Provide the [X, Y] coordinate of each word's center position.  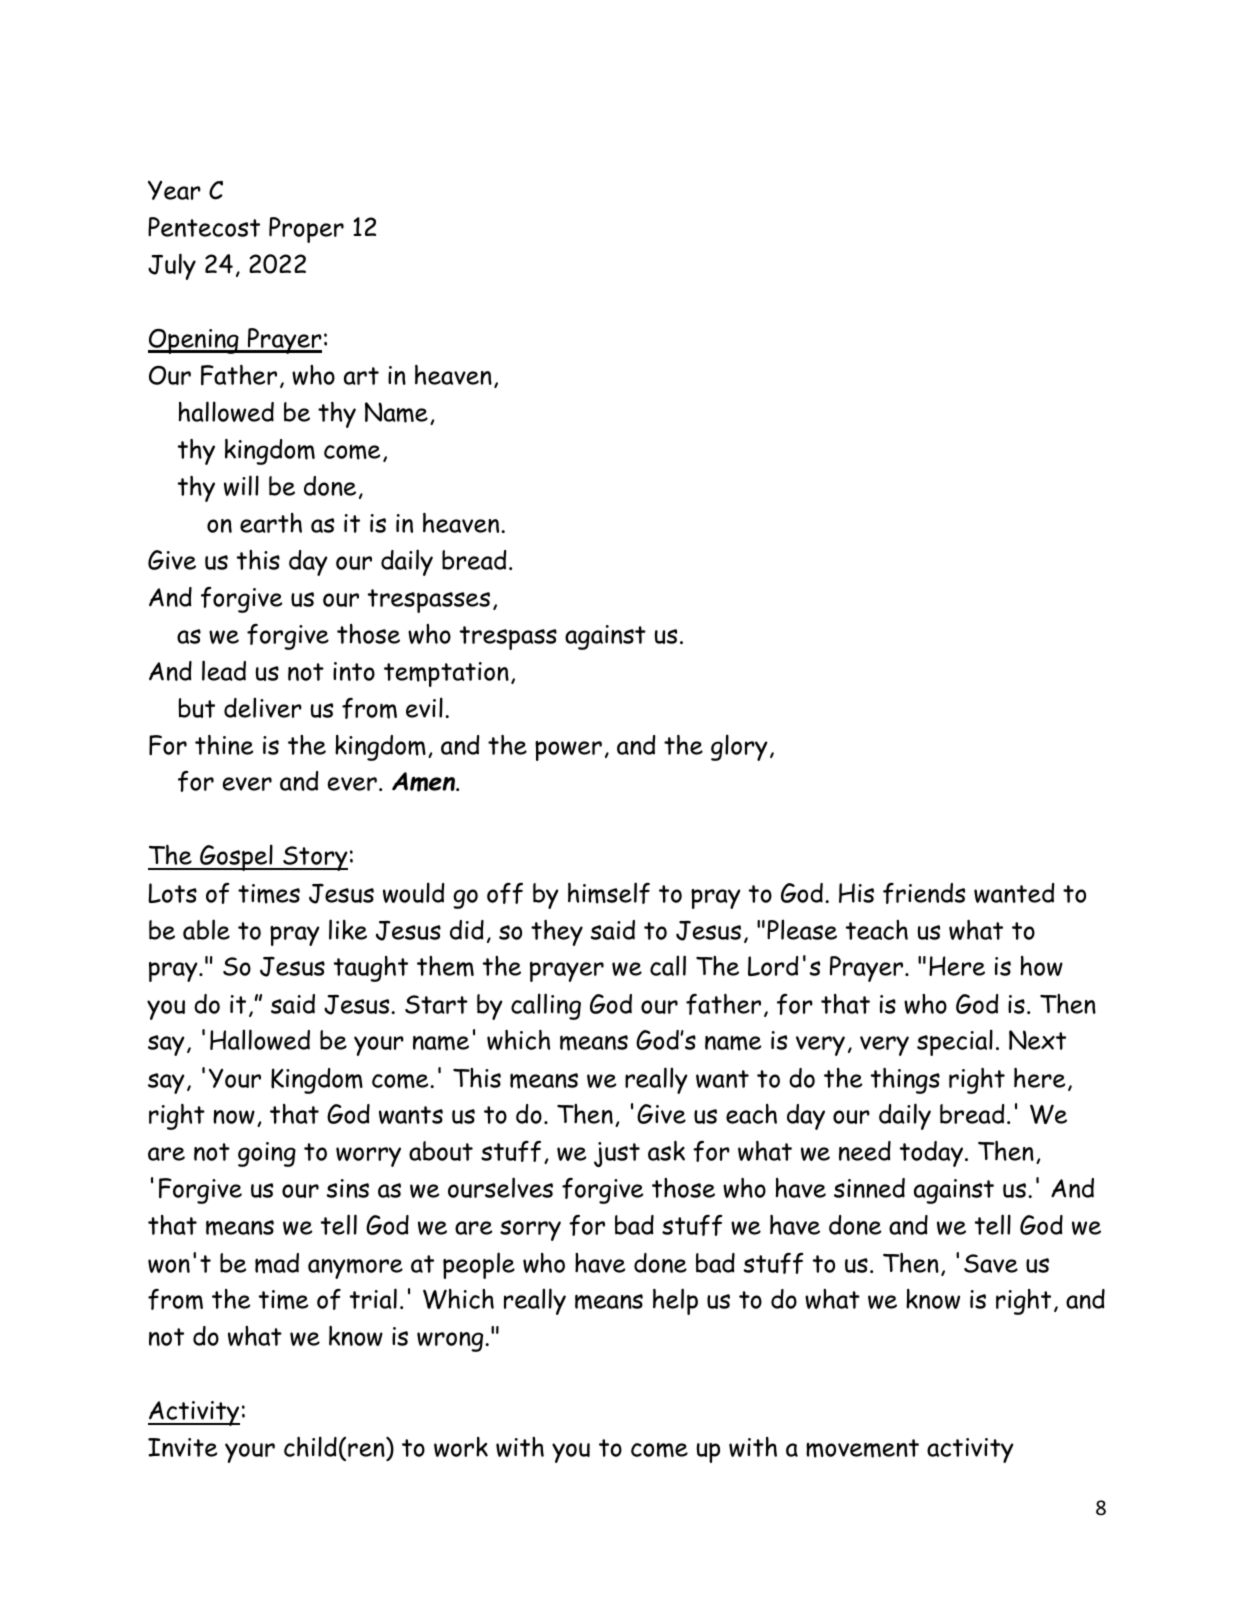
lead [224, 670]
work [461, 1447]
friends [924, 893]
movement [862, 1448]
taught [371, 969]
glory [739, 747]
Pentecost [204, 227]
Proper [306, 230]
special [955, 1042]
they [557, 932]
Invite [183, 1447]
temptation [446, 674]
